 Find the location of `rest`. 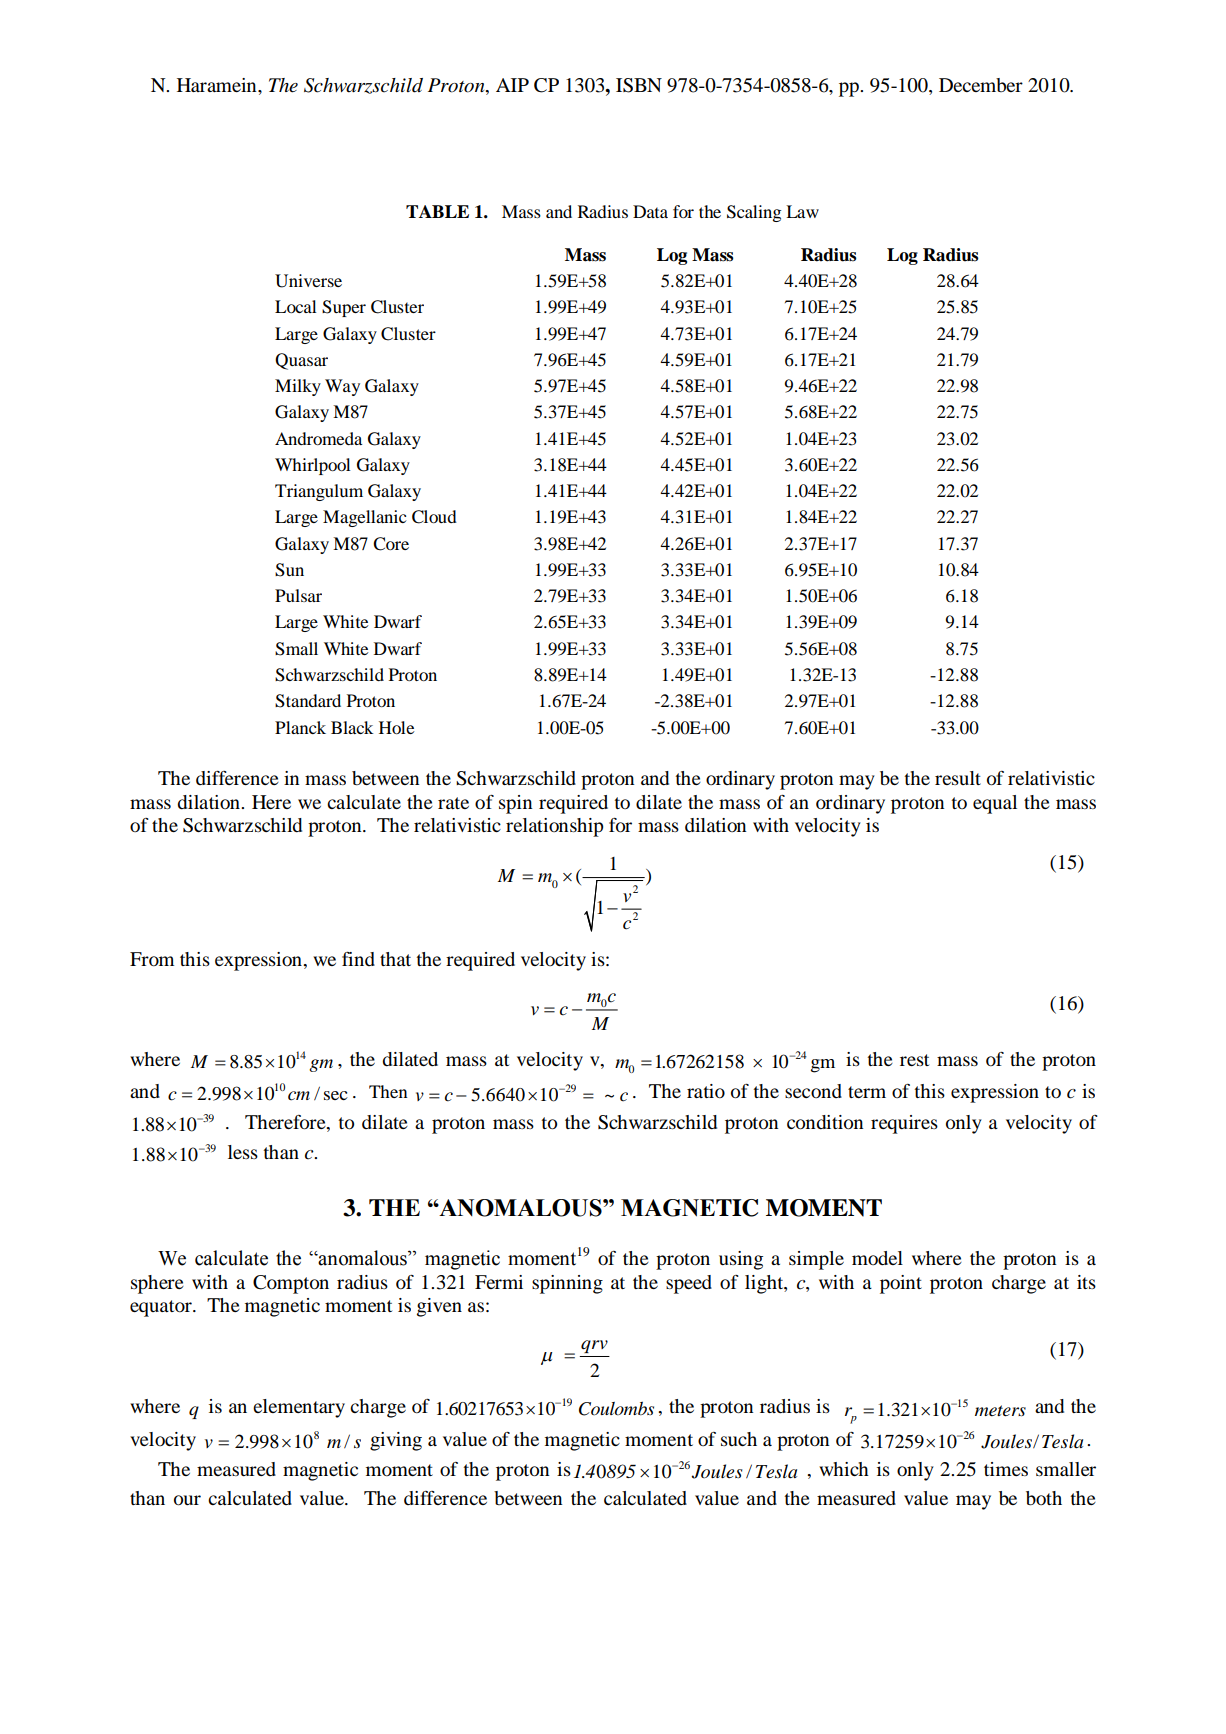

rest is located at coordinates (914, 1060).
